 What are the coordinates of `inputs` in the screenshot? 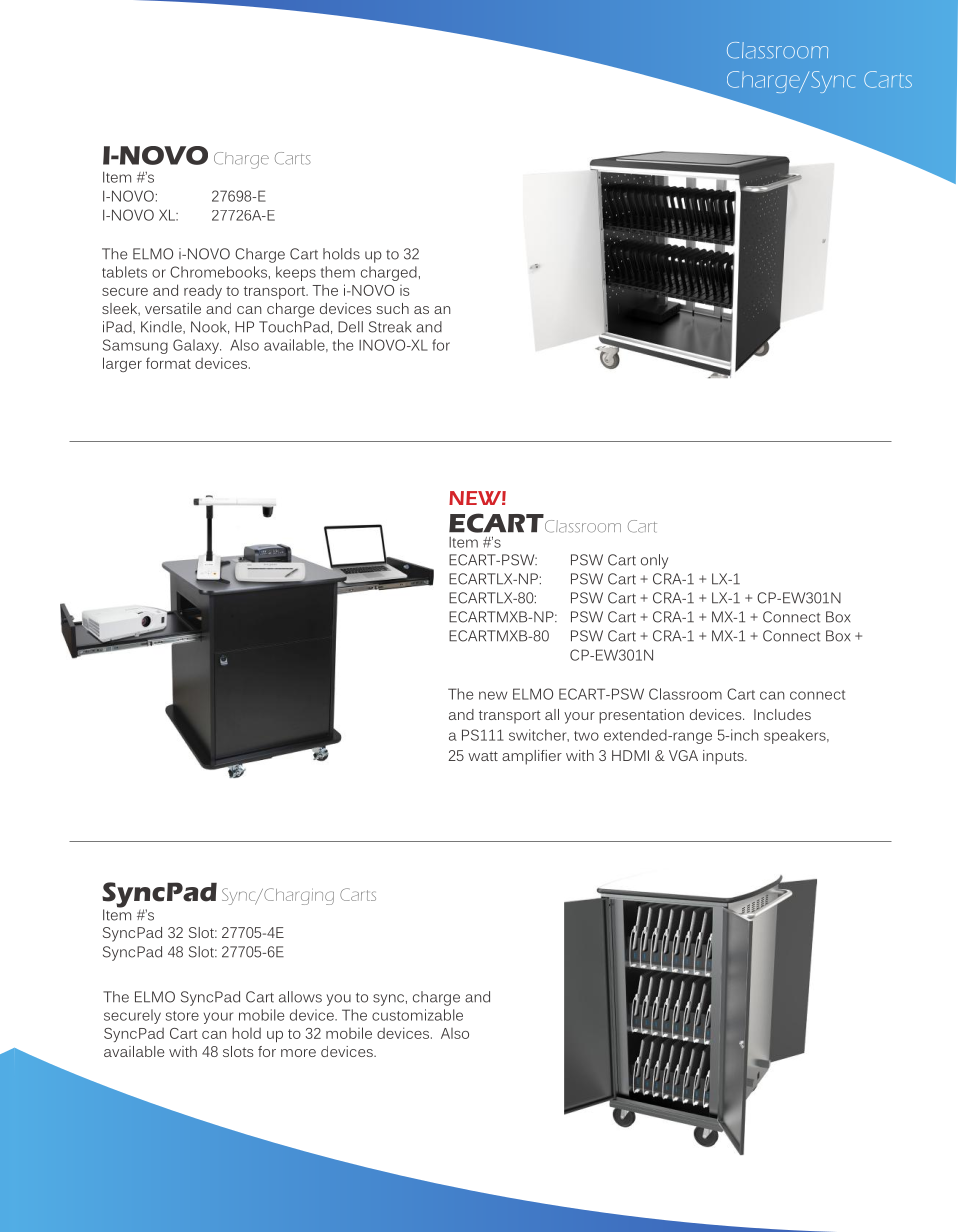 It's located at (724, 757).
